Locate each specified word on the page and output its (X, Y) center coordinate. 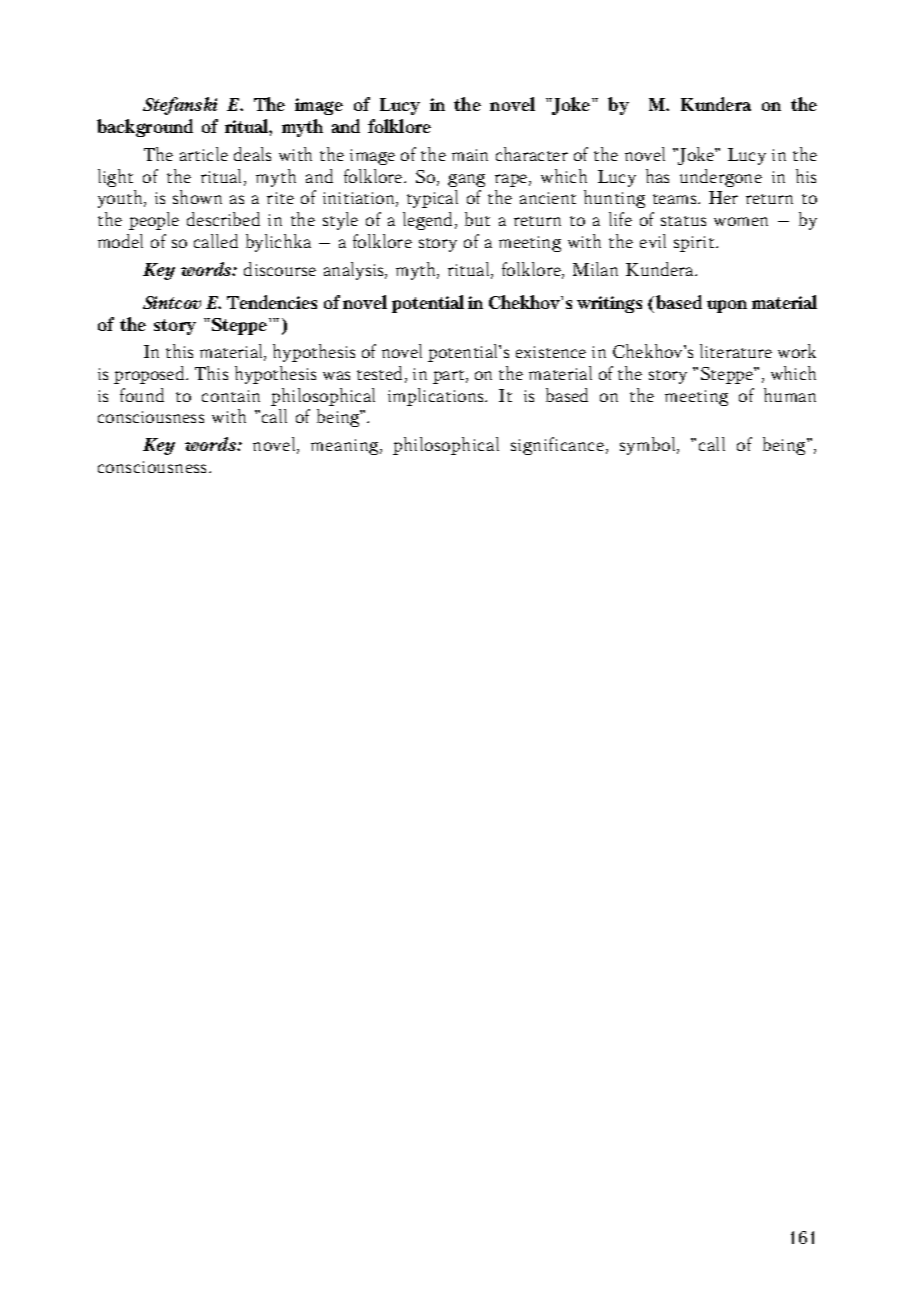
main (470, 155)
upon (727, 306)
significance (559, 446)
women (741, 221)
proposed (150, 375)
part (450, 377)
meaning (346, 447)
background (145, 128)
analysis (355, 271)
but (477, 219)
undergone (721, 178)
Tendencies (272, 302)
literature (736, 351)
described (223, 219)
